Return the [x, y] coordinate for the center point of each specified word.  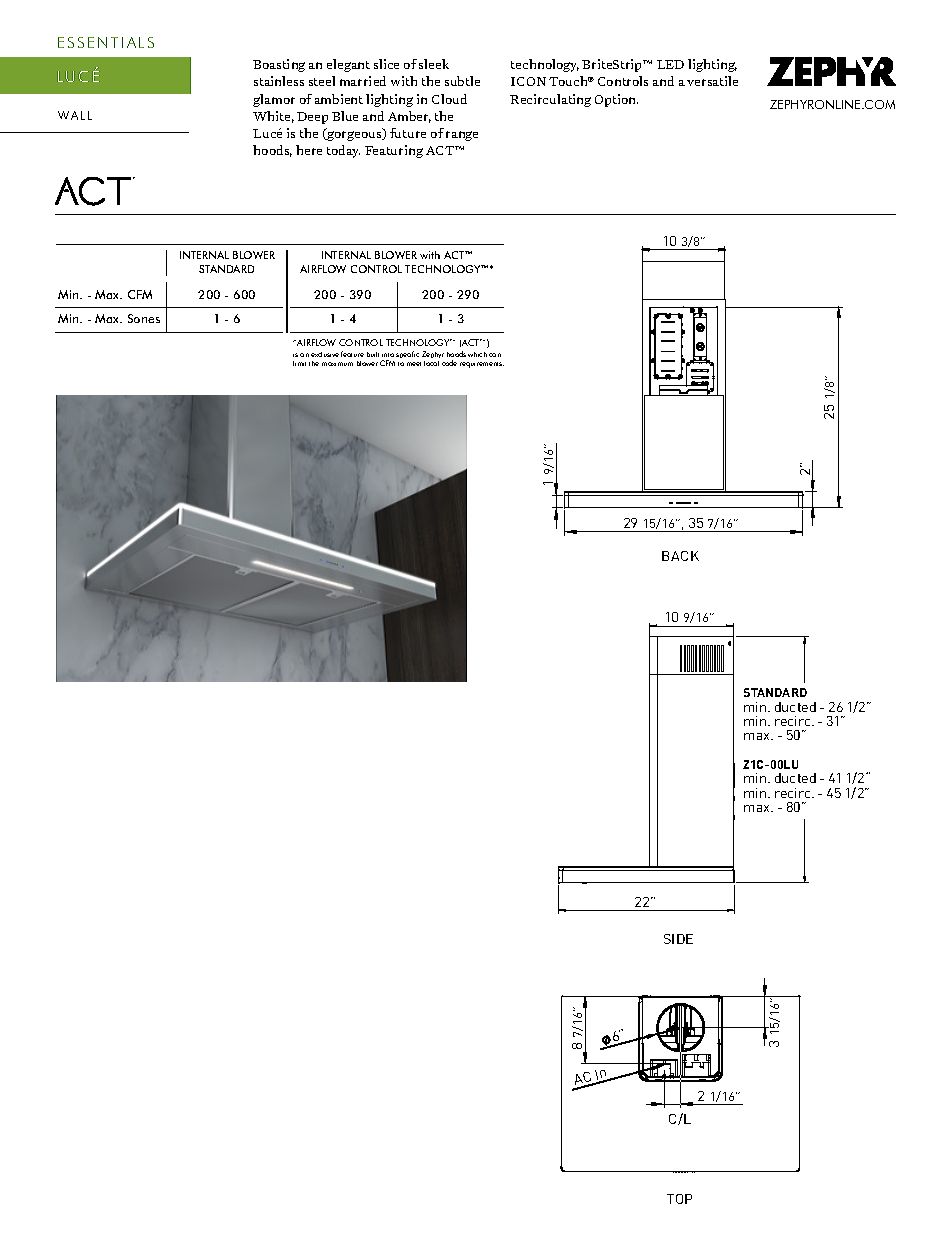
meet [414, 364]
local [431, 363]
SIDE [678, 939]
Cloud [449, 99]
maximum [337, 364]
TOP [679, 1199]
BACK [680, 556]
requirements [482, 365]
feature [352, 354]
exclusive [325, 354]
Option [616, 100]
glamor [274, 100]
